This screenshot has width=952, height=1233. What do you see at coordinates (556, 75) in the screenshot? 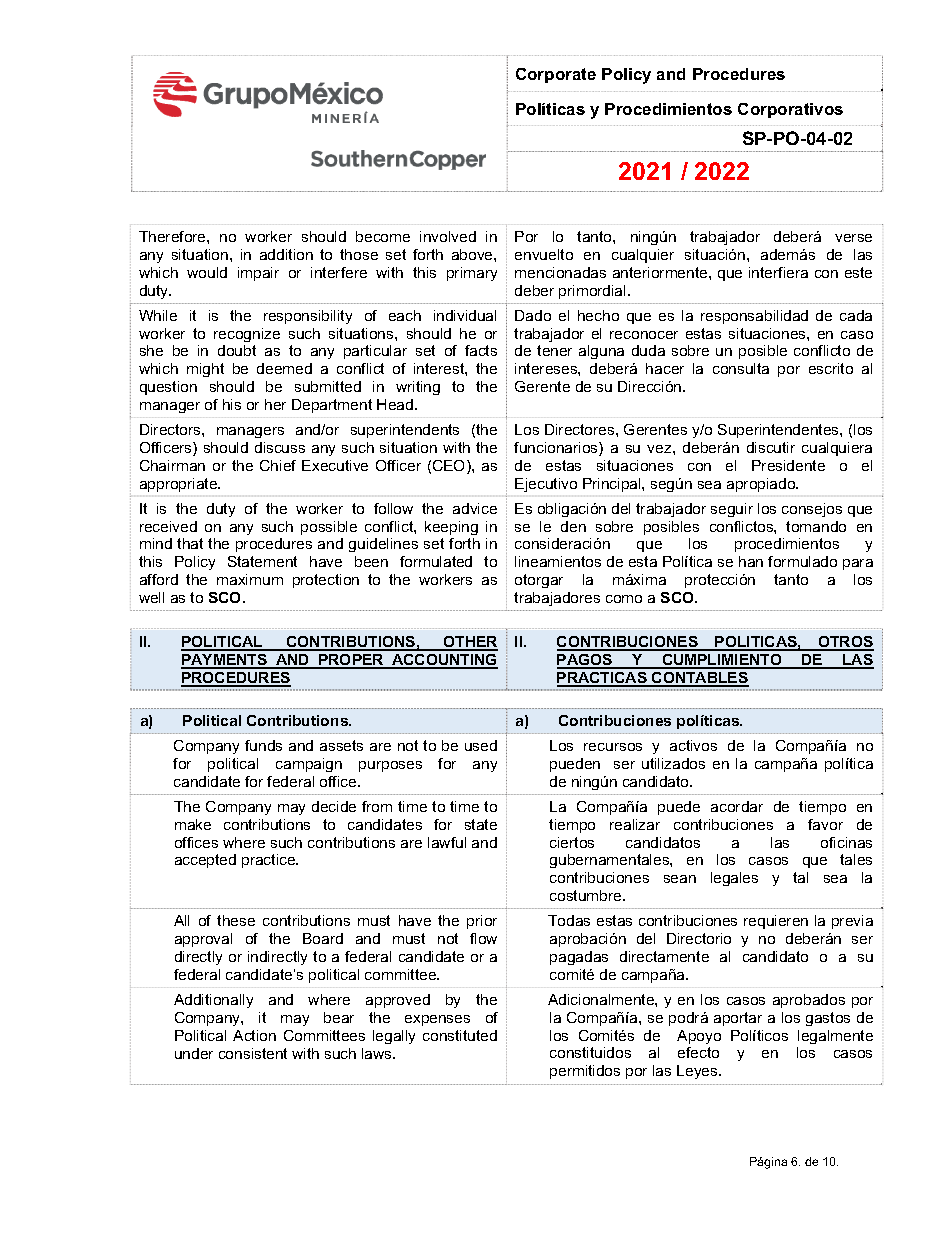
I see `Corporate` at bounding box center [556, 75].
